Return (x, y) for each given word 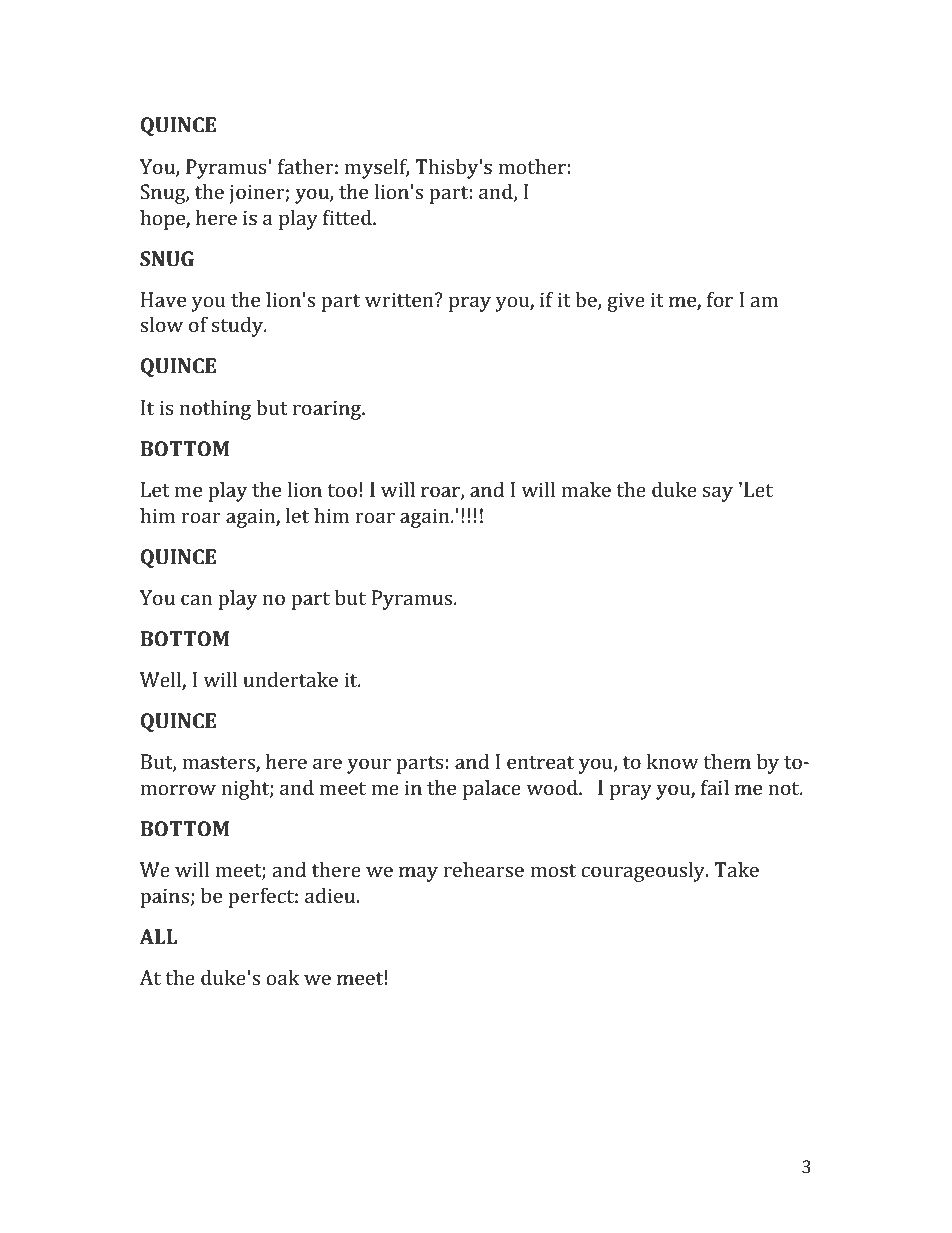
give (626, 302)
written (400, 299)
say (718, 494)
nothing (215, 410)
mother (532, 166)
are (327, 763)
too (342, 490)
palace (492, 790)
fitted (348, 217)
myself (377, 168)
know (673, 761)
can (196, 599)
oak (283, 977)
